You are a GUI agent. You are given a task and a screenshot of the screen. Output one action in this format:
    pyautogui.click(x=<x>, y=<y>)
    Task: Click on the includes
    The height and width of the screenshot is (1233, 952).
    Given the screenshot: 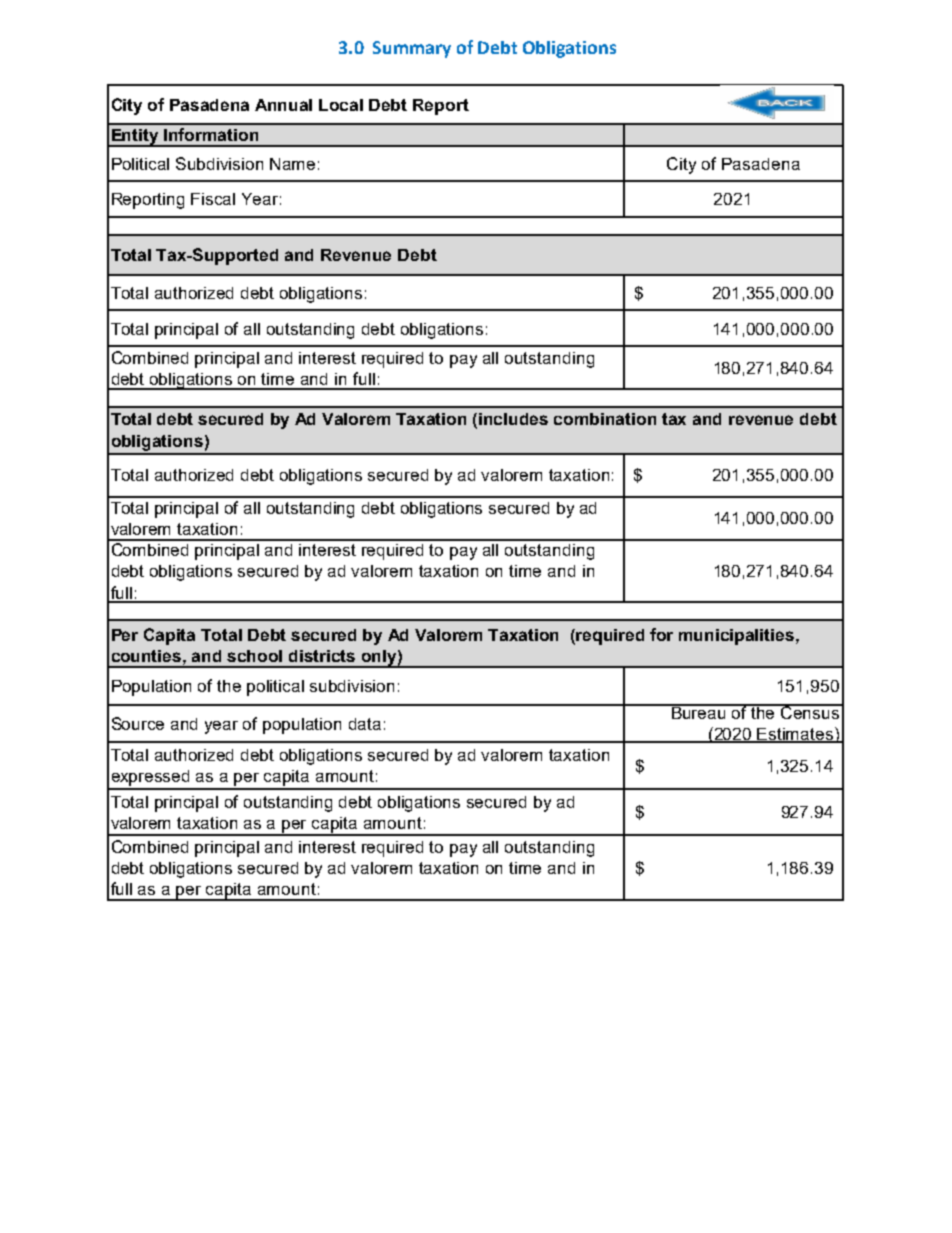 What is the action you would take?
    pyautogui.click(x=513, y=419)
